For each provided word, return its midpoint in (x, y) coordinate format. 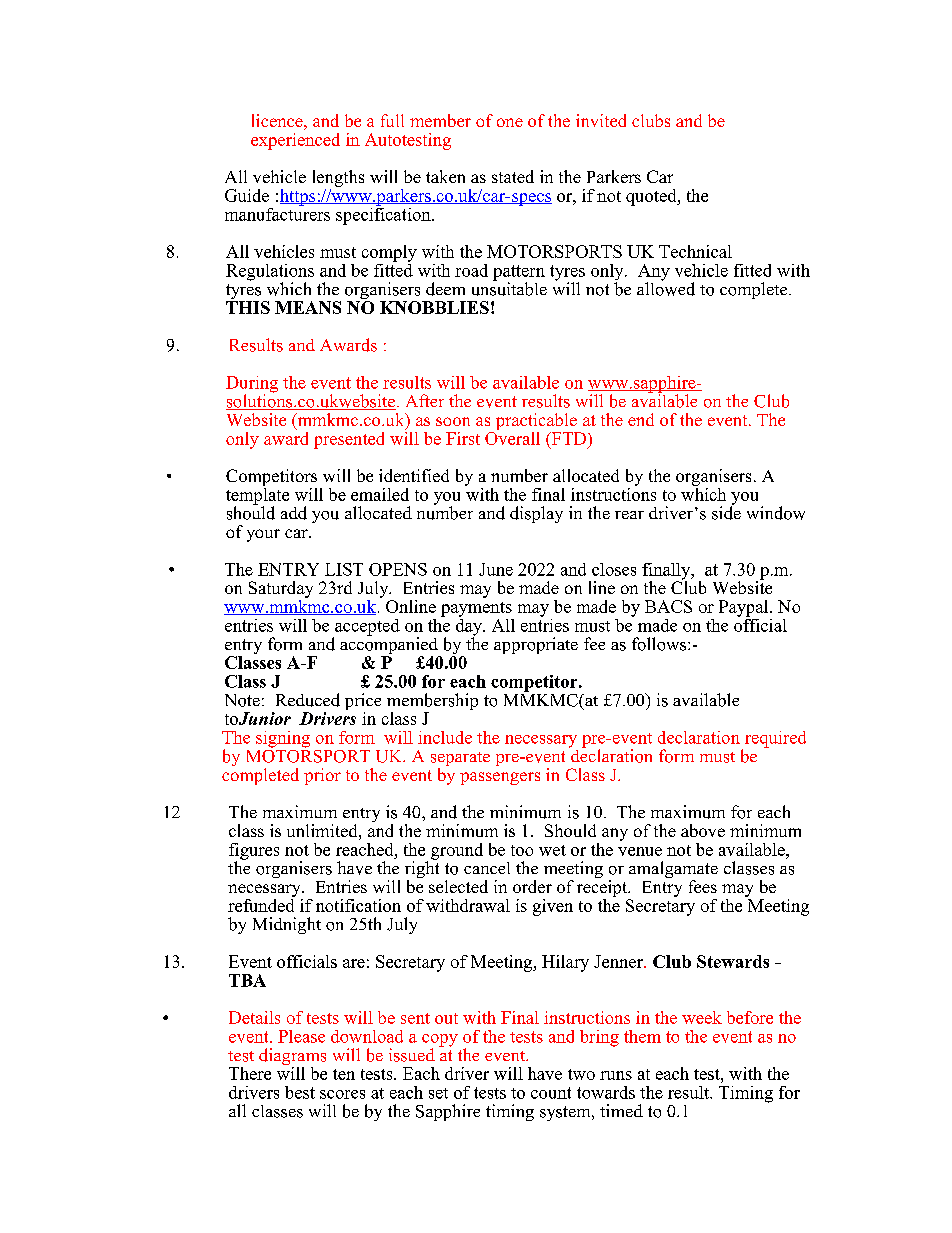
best (300, 1092)
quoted (652, 197)
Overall (512, 437)
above (703, 830)
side (726, 512)
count (551, 1093)
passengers (500, 778)
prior (322, 776)
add (294, 513)
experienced (295, 141)
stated (513, 176)
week (702, 1017)
